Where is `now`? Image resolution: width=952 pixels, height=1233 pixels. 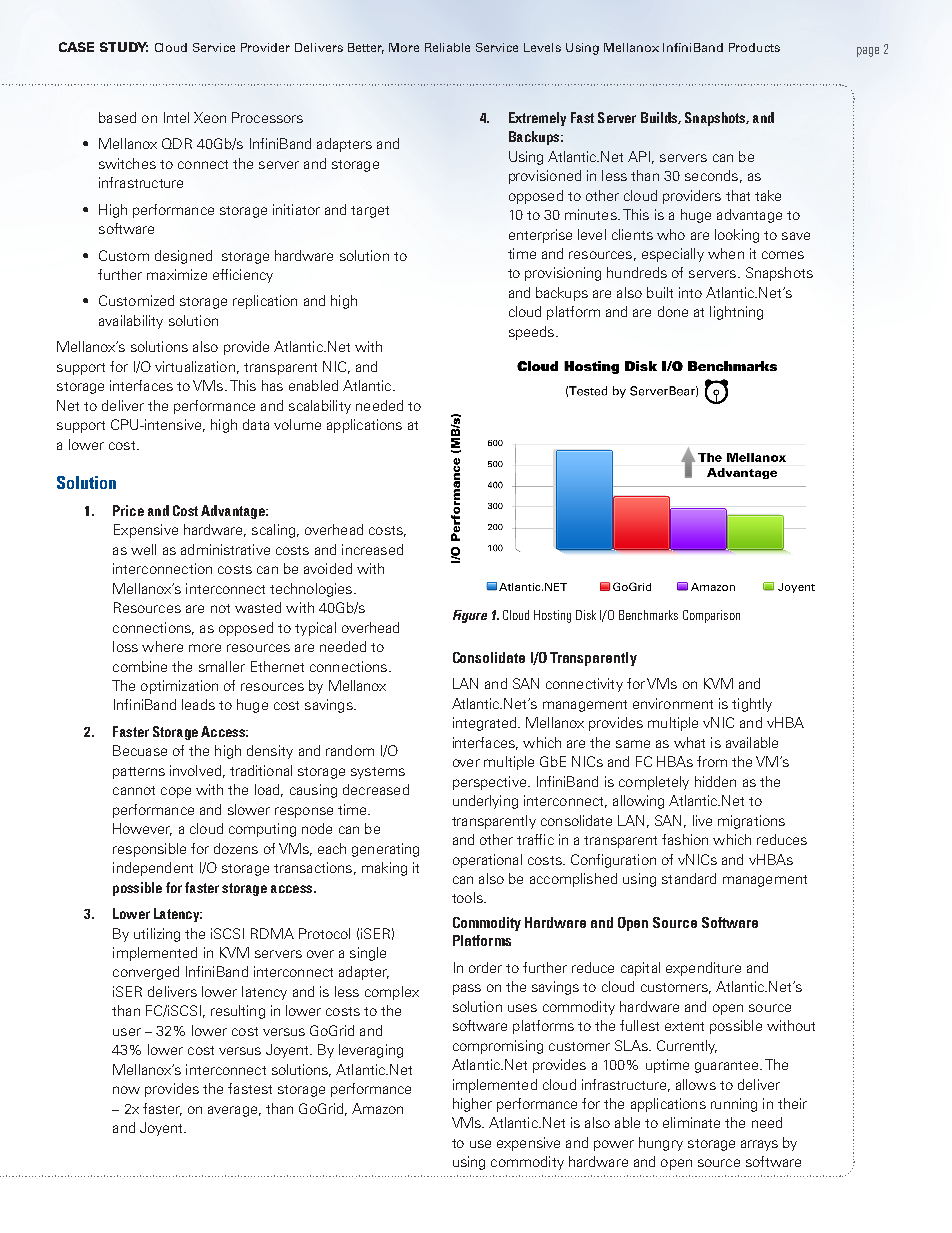
now is located at coordinates (126, 1090).
